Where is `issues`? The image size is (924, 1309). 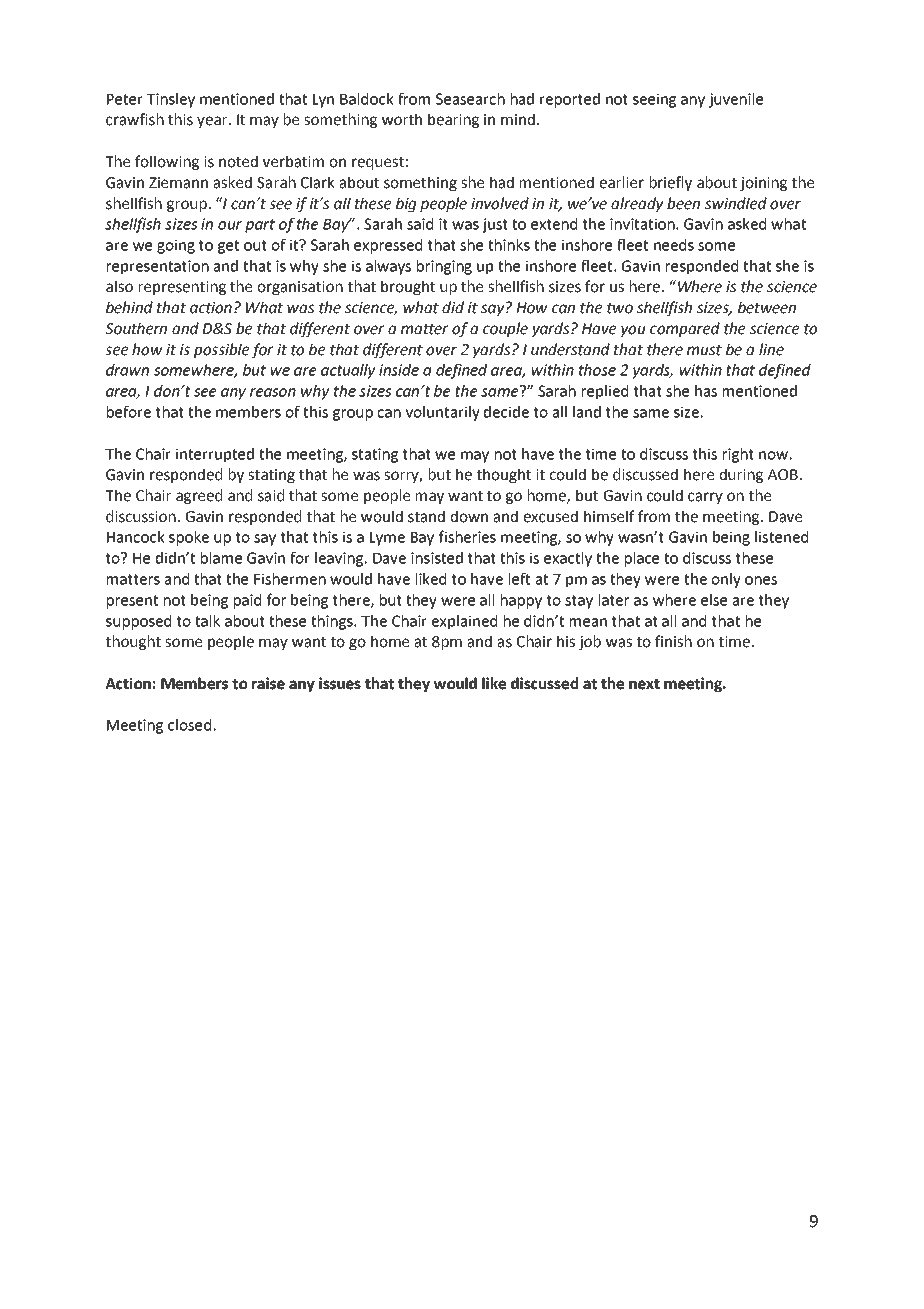
issues is located at coordinates (340, 683).
